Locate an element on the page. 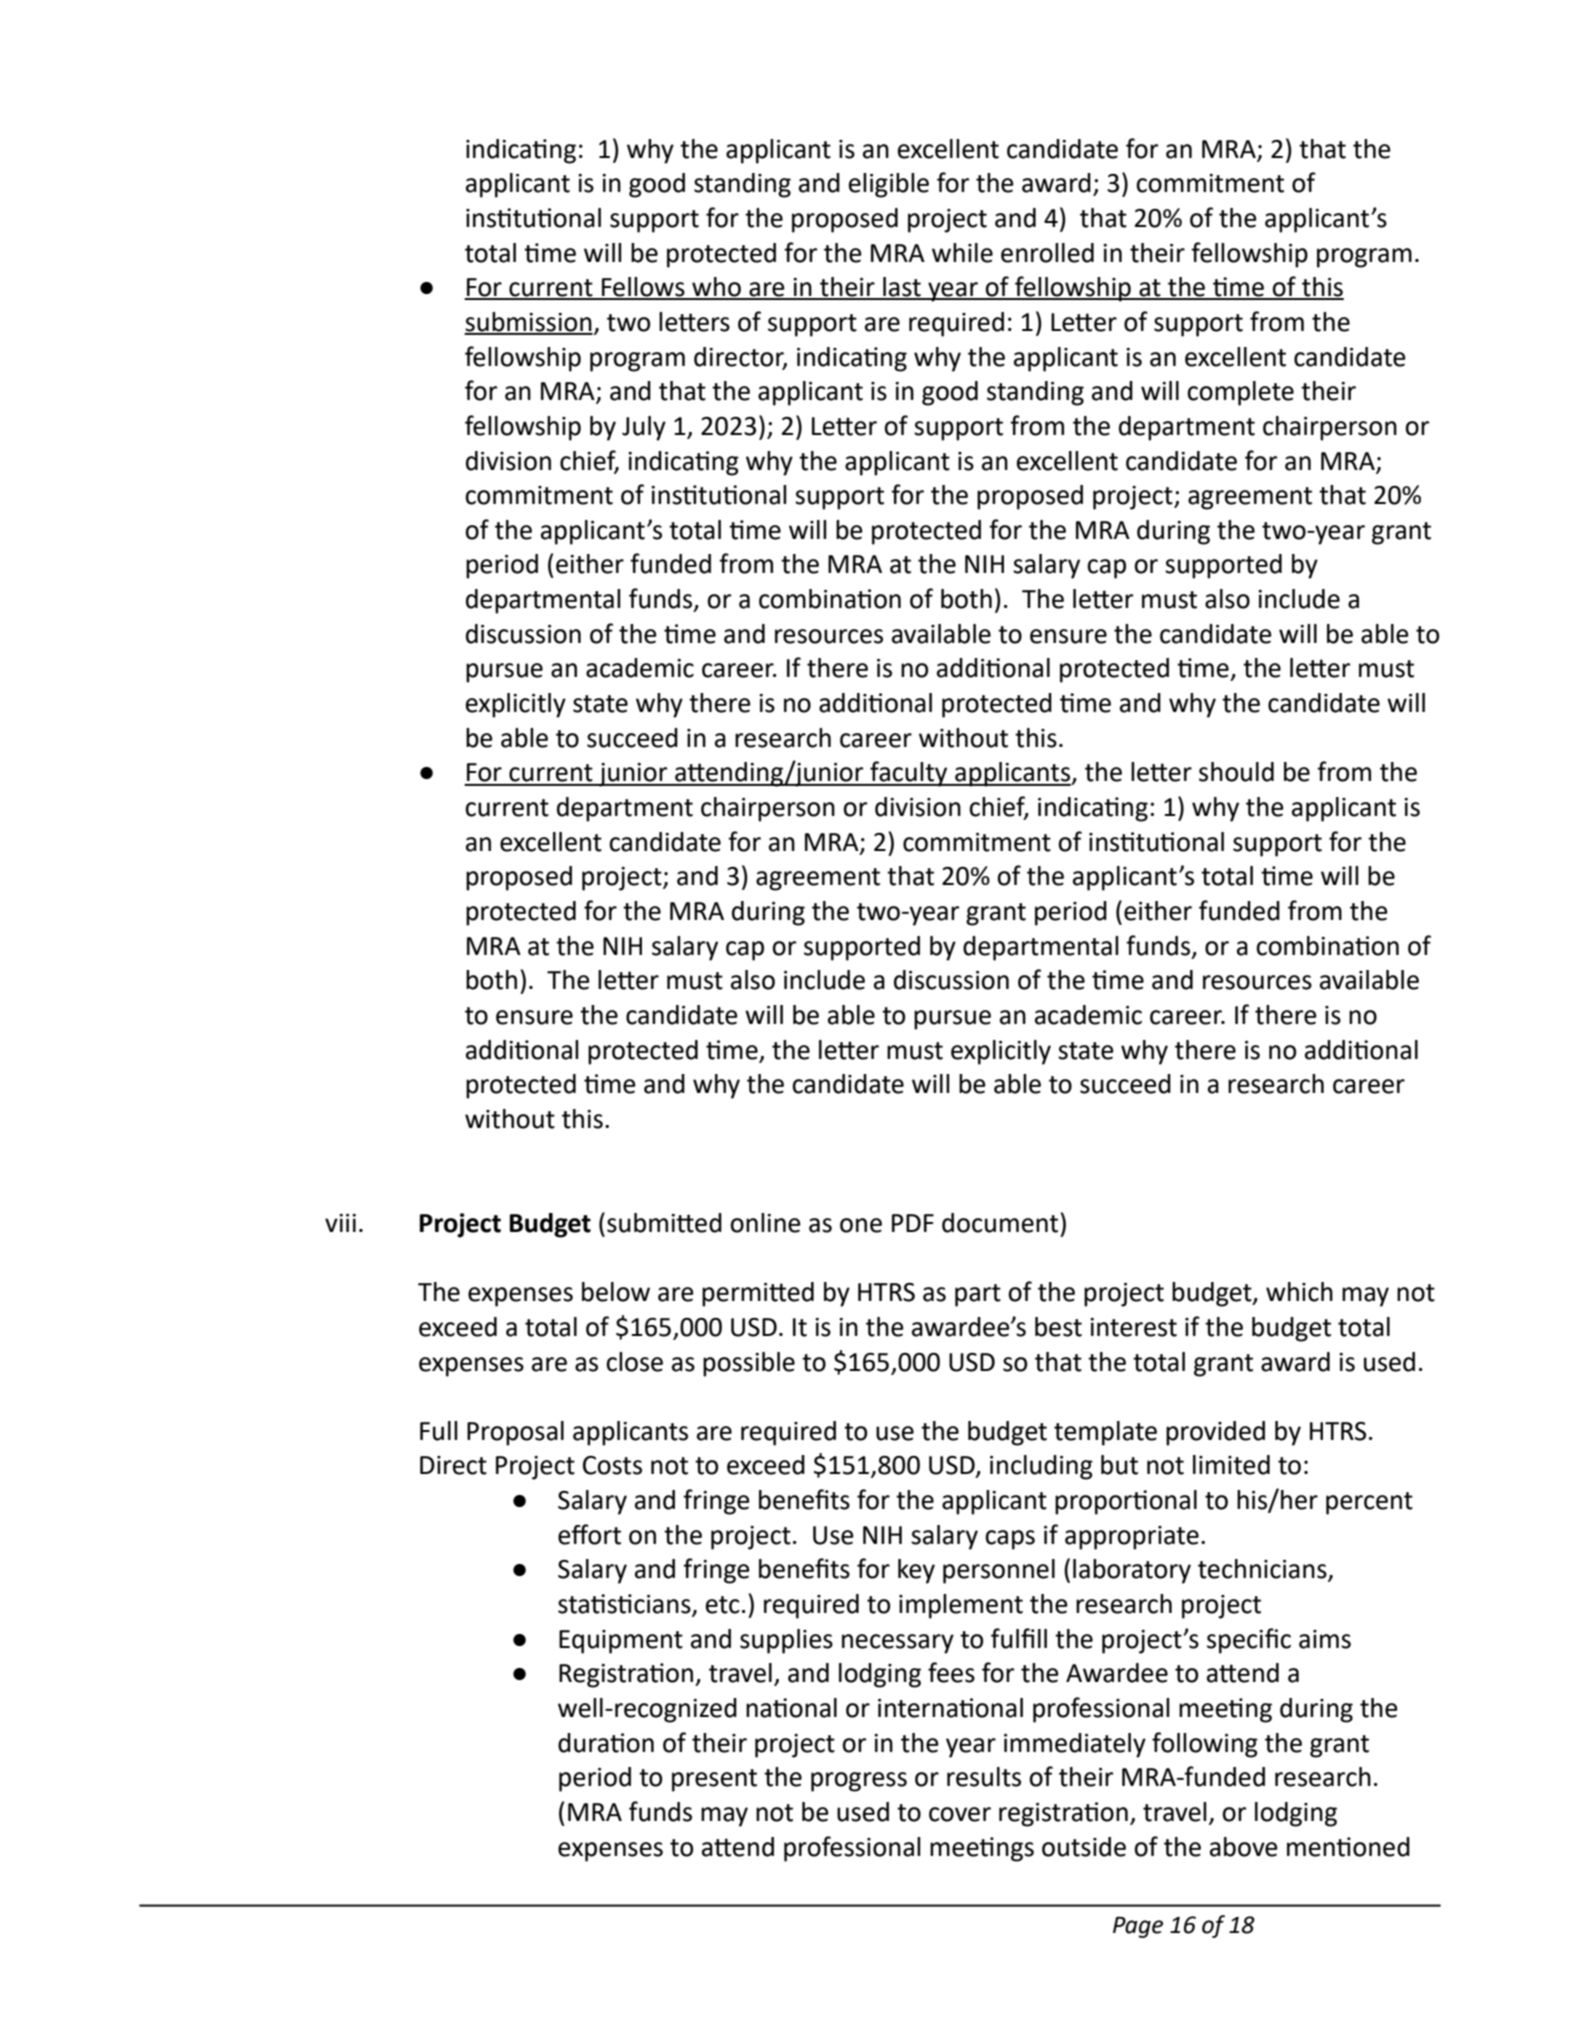 This document has width=1580, height=2044. limited is located at coordinates (1231, 1465).
